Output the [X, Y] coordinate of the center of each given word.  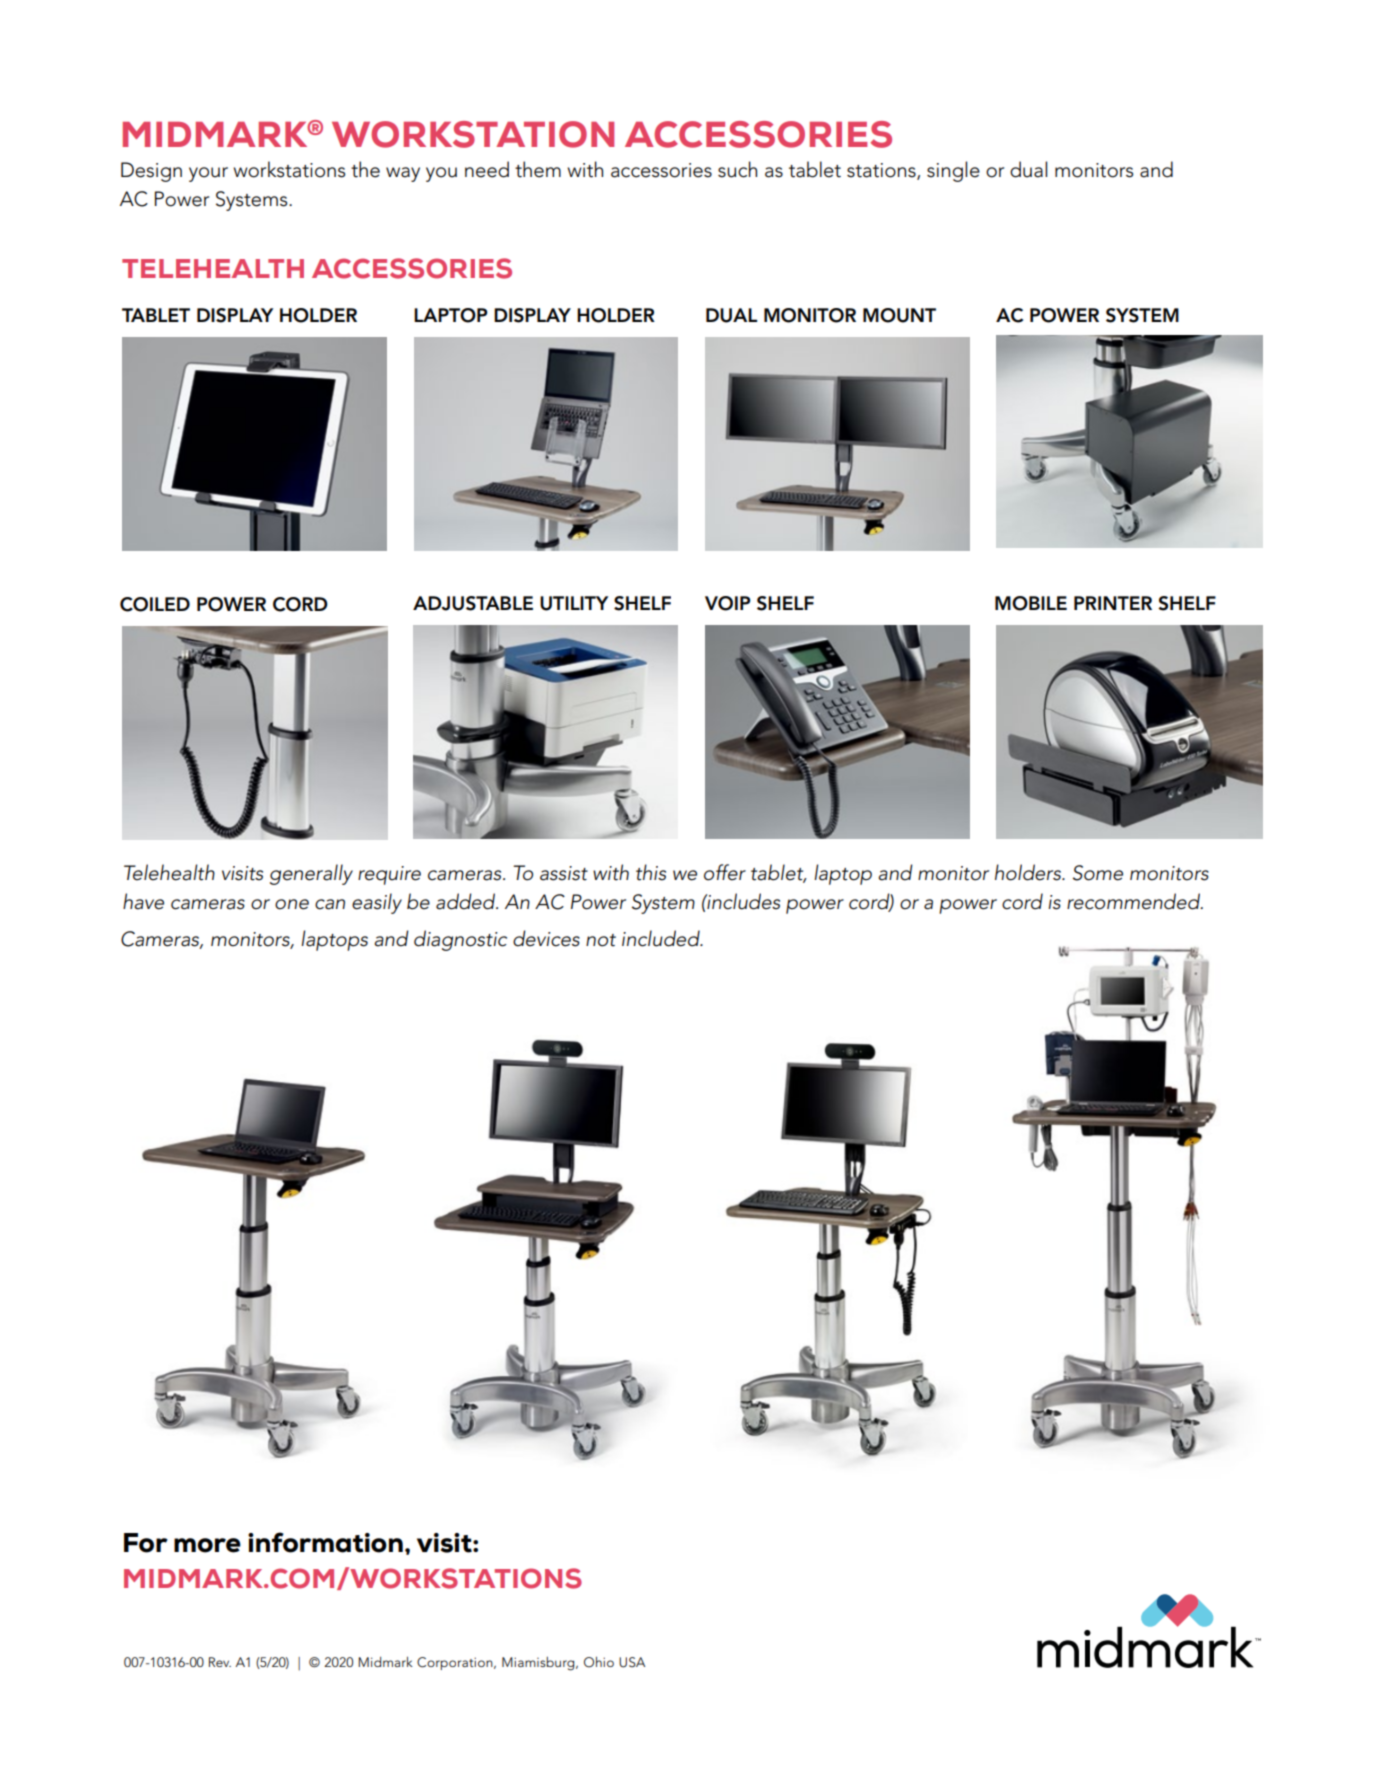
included [662, 938]
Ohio [599, 1662]
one [292, 904]
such [737, 169]
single [953, 171]
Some [1098, 873]
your [208, 174]
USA [632, 1662]
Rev [220, 1662]
